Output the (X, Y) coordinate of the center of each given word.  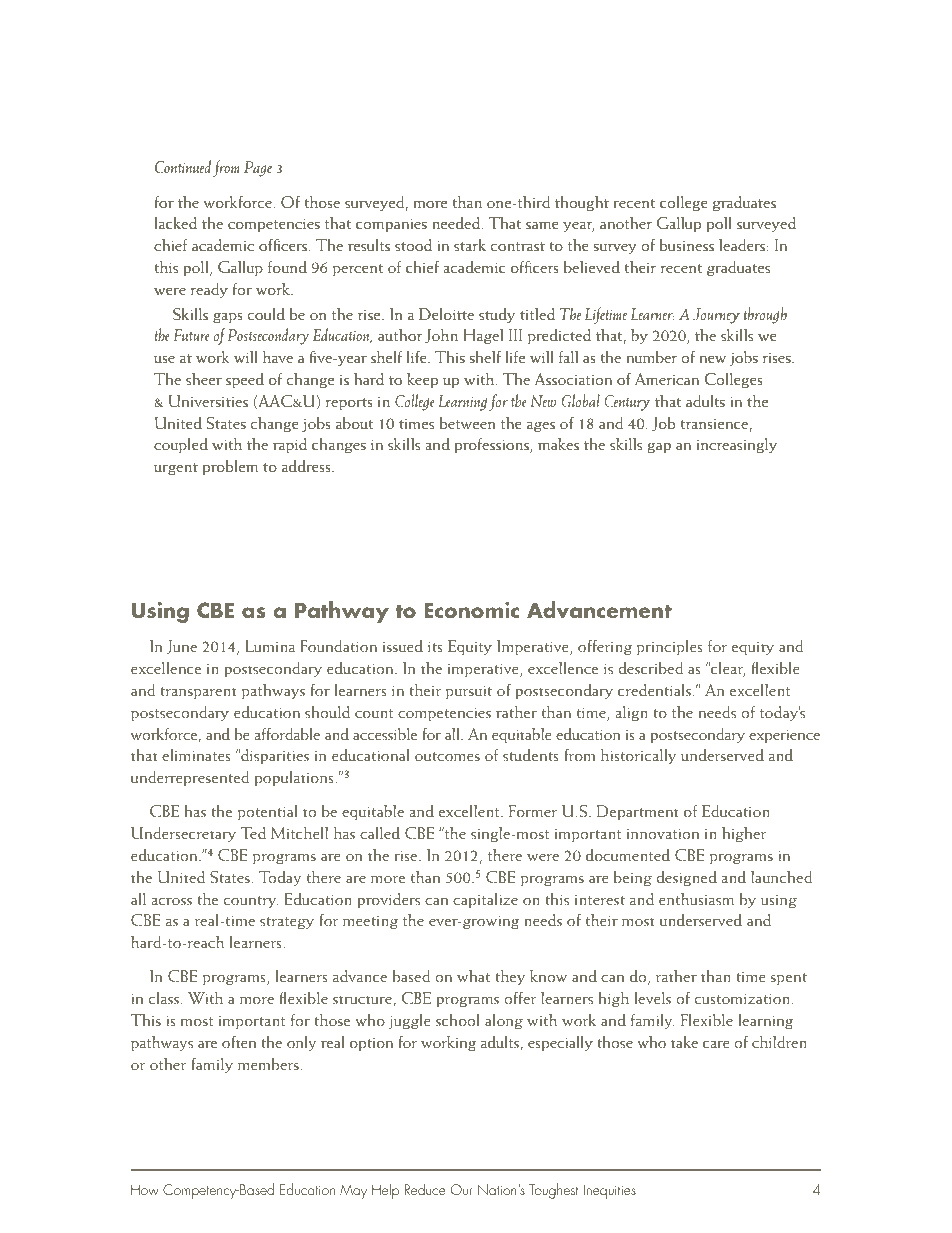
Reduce (425, 1189)
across (172, 901)
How (145, 1189)
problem (230, 467)
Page (258, 169)
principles (670, 647)
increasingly (737, 445)
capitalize (485, 900)
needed (457, 223)
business (687, 245)
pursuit (469, 692)
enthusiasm (696, 899)
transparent (198, 693)
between (467, 423)
